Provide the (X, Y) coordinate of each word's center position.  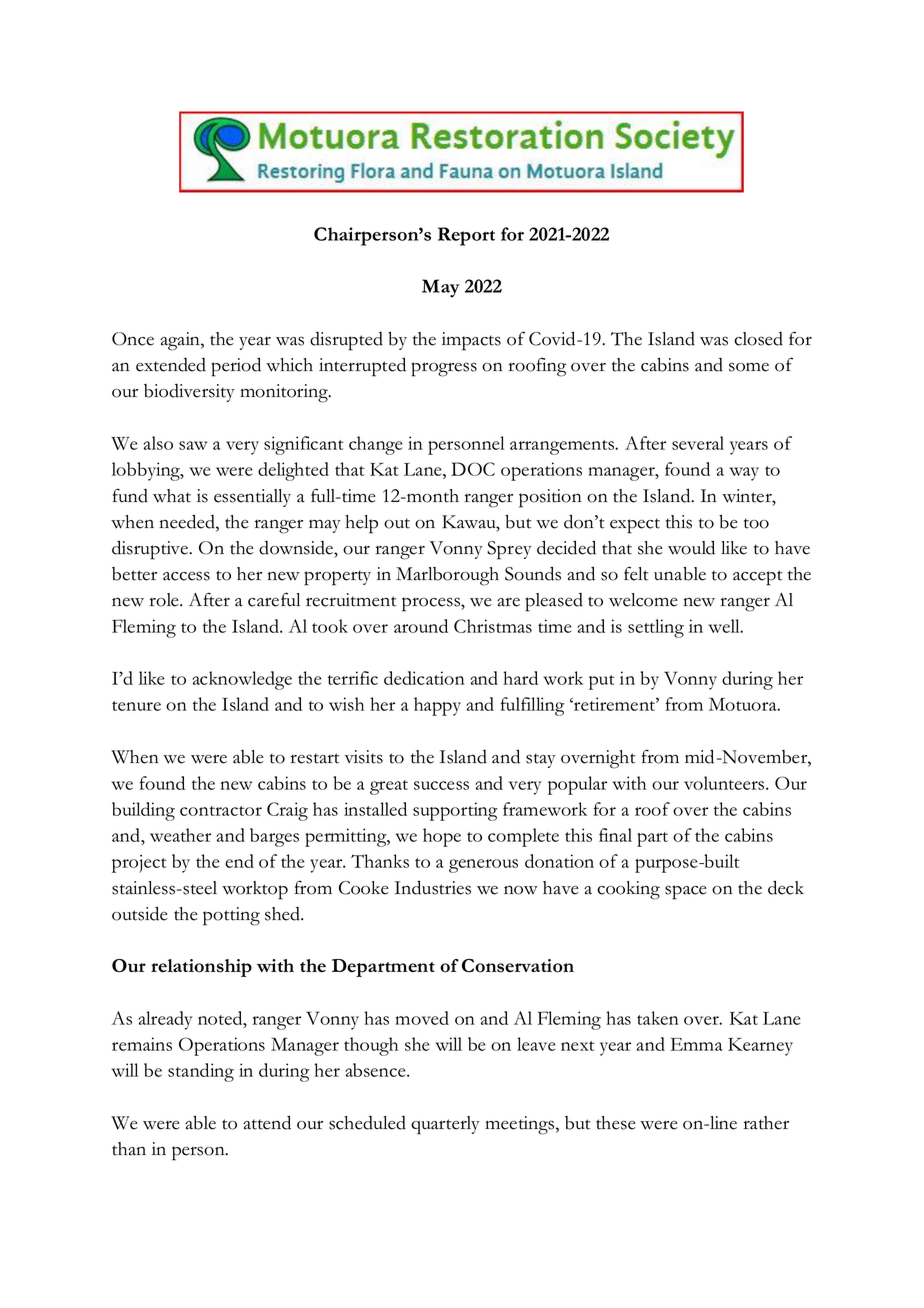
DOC (473, 469)
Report (466, 236)
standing (201, 1072)
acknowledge (242, 680)
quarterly (445, 1125)
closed (758, 339)
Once (133, 339)
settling (656, 628)
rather (766, 1123)
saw (193, 445)
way (744, 474)
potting (231, 916)
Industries (433, 887)
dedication (424, 678)
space (686, 892)
